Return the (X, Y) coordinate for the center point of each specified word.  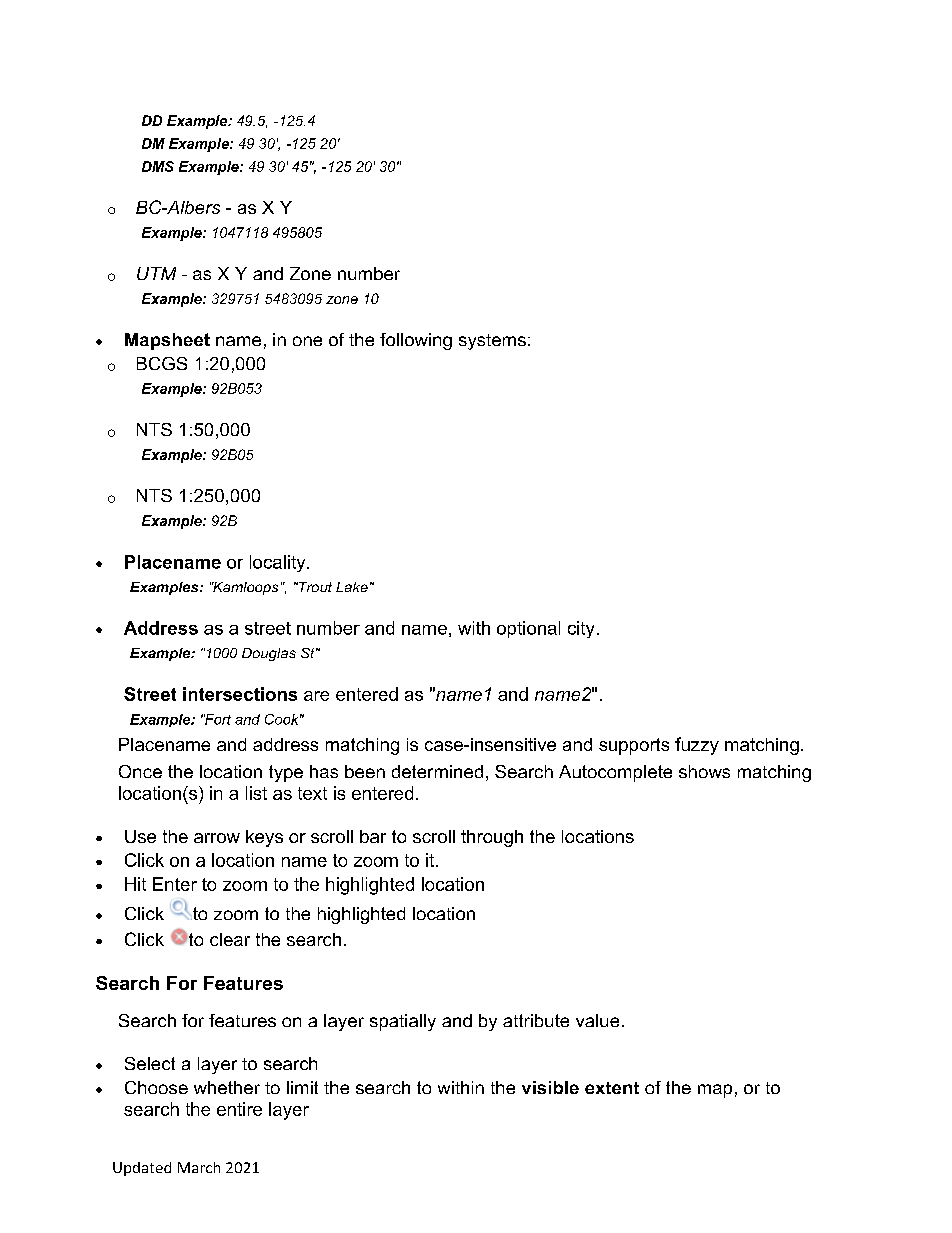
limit (302, 1087)
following (416, 341)
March (199, 1167)
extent (612, 1088)
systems (492, 342)
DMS (158, 166)
